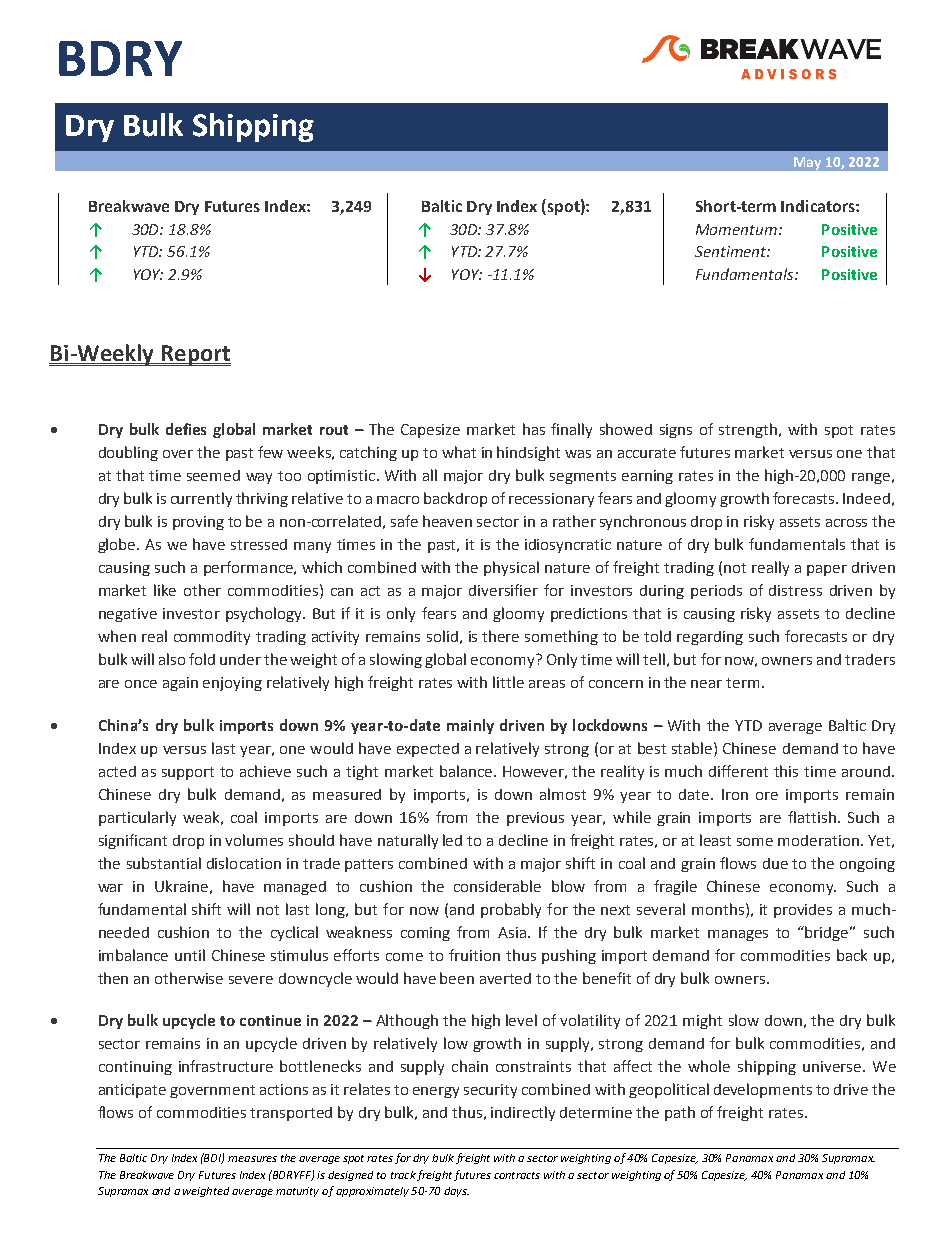 The height and width of the screenshot is (1233, 952). Describe the element at coordinates (195, 355) in the screenshot. I see `Report` at that location.
